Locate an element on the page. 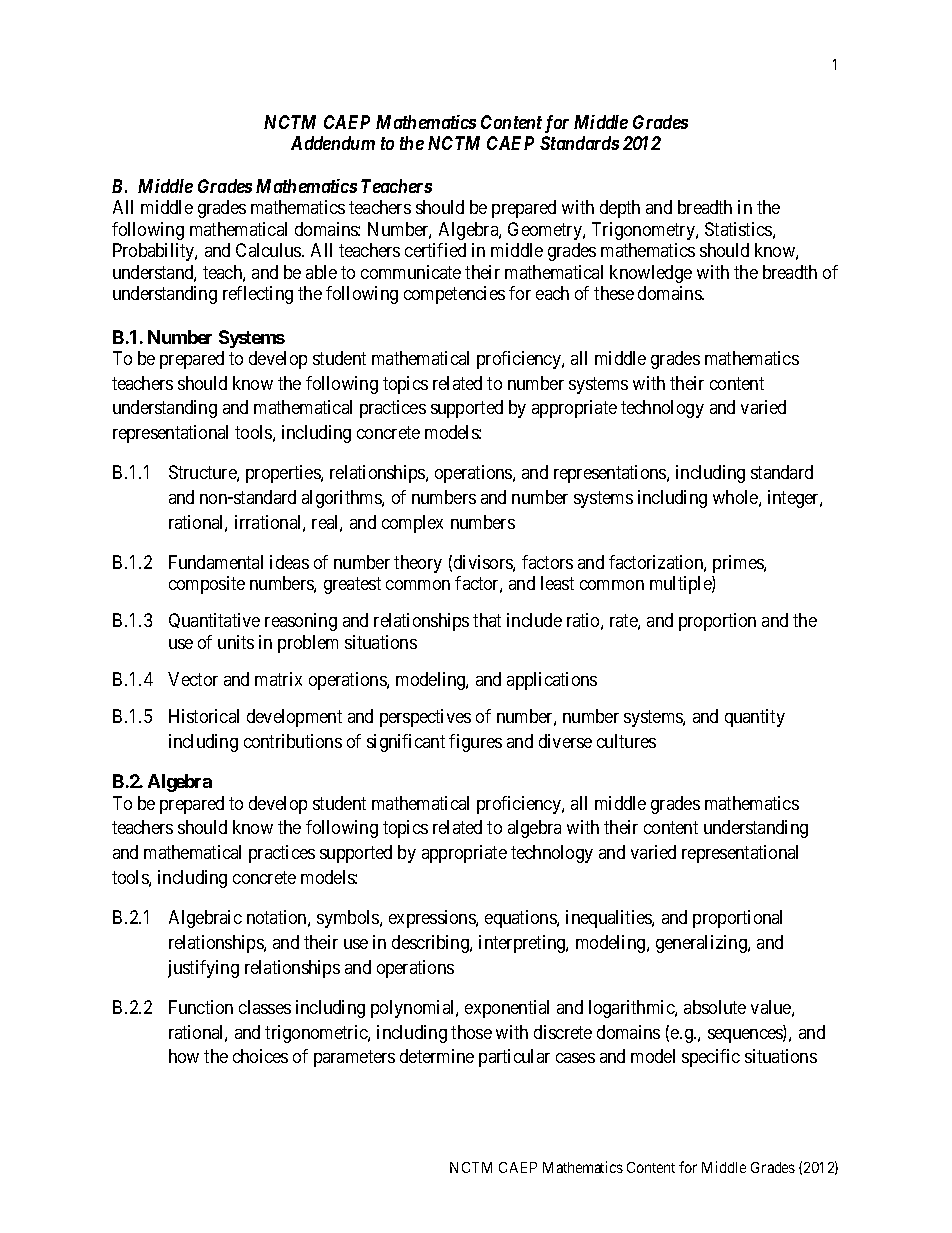  certified is located at coordinates (435, 250).
